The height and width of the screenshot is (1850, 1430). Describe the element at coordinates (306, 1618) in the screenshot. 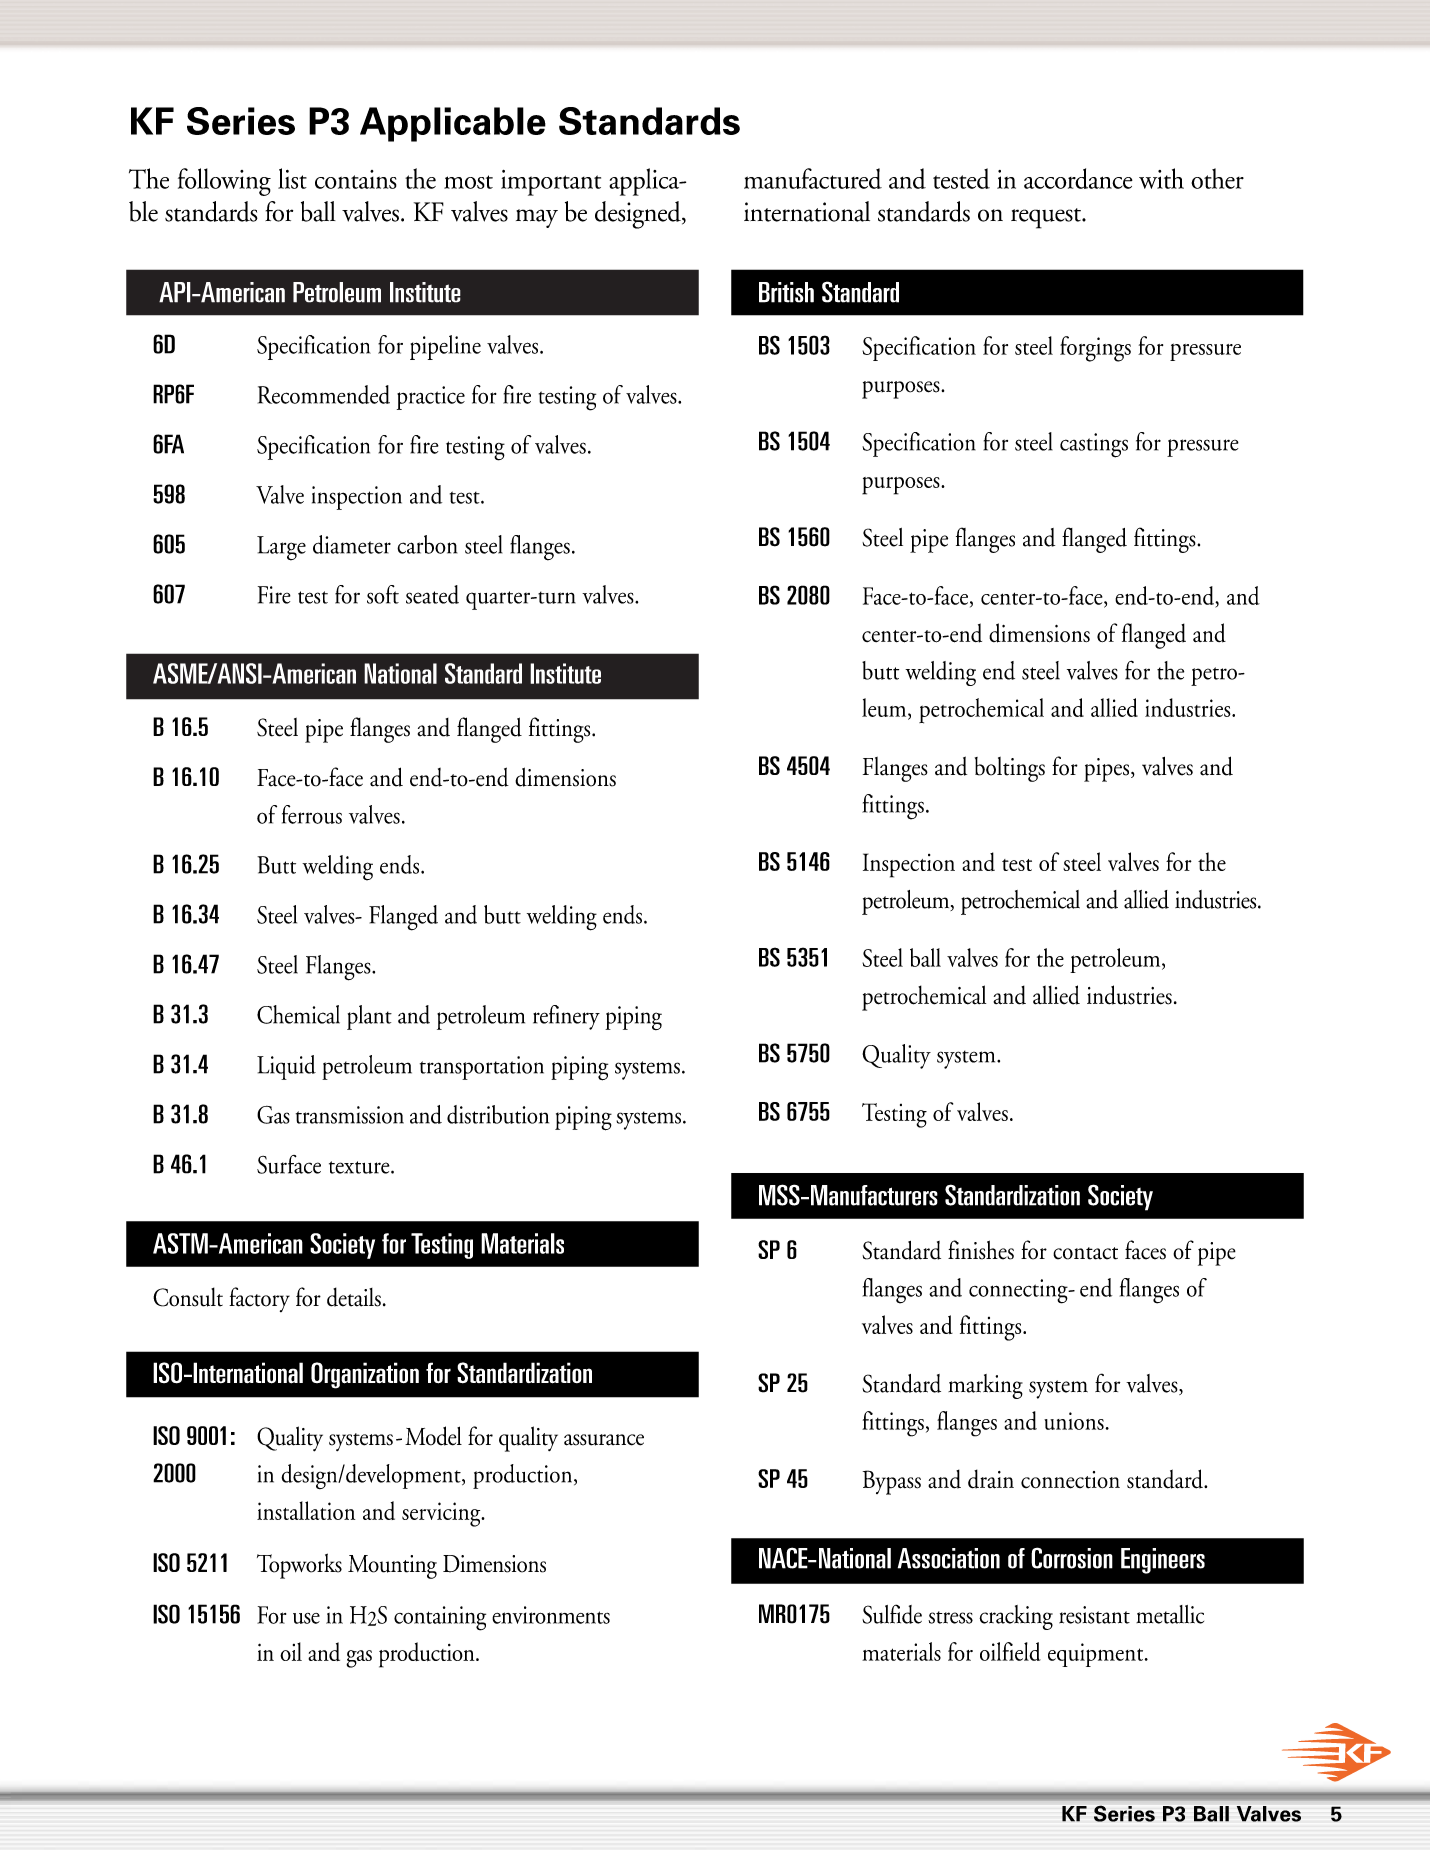

I see `use` at that location.
